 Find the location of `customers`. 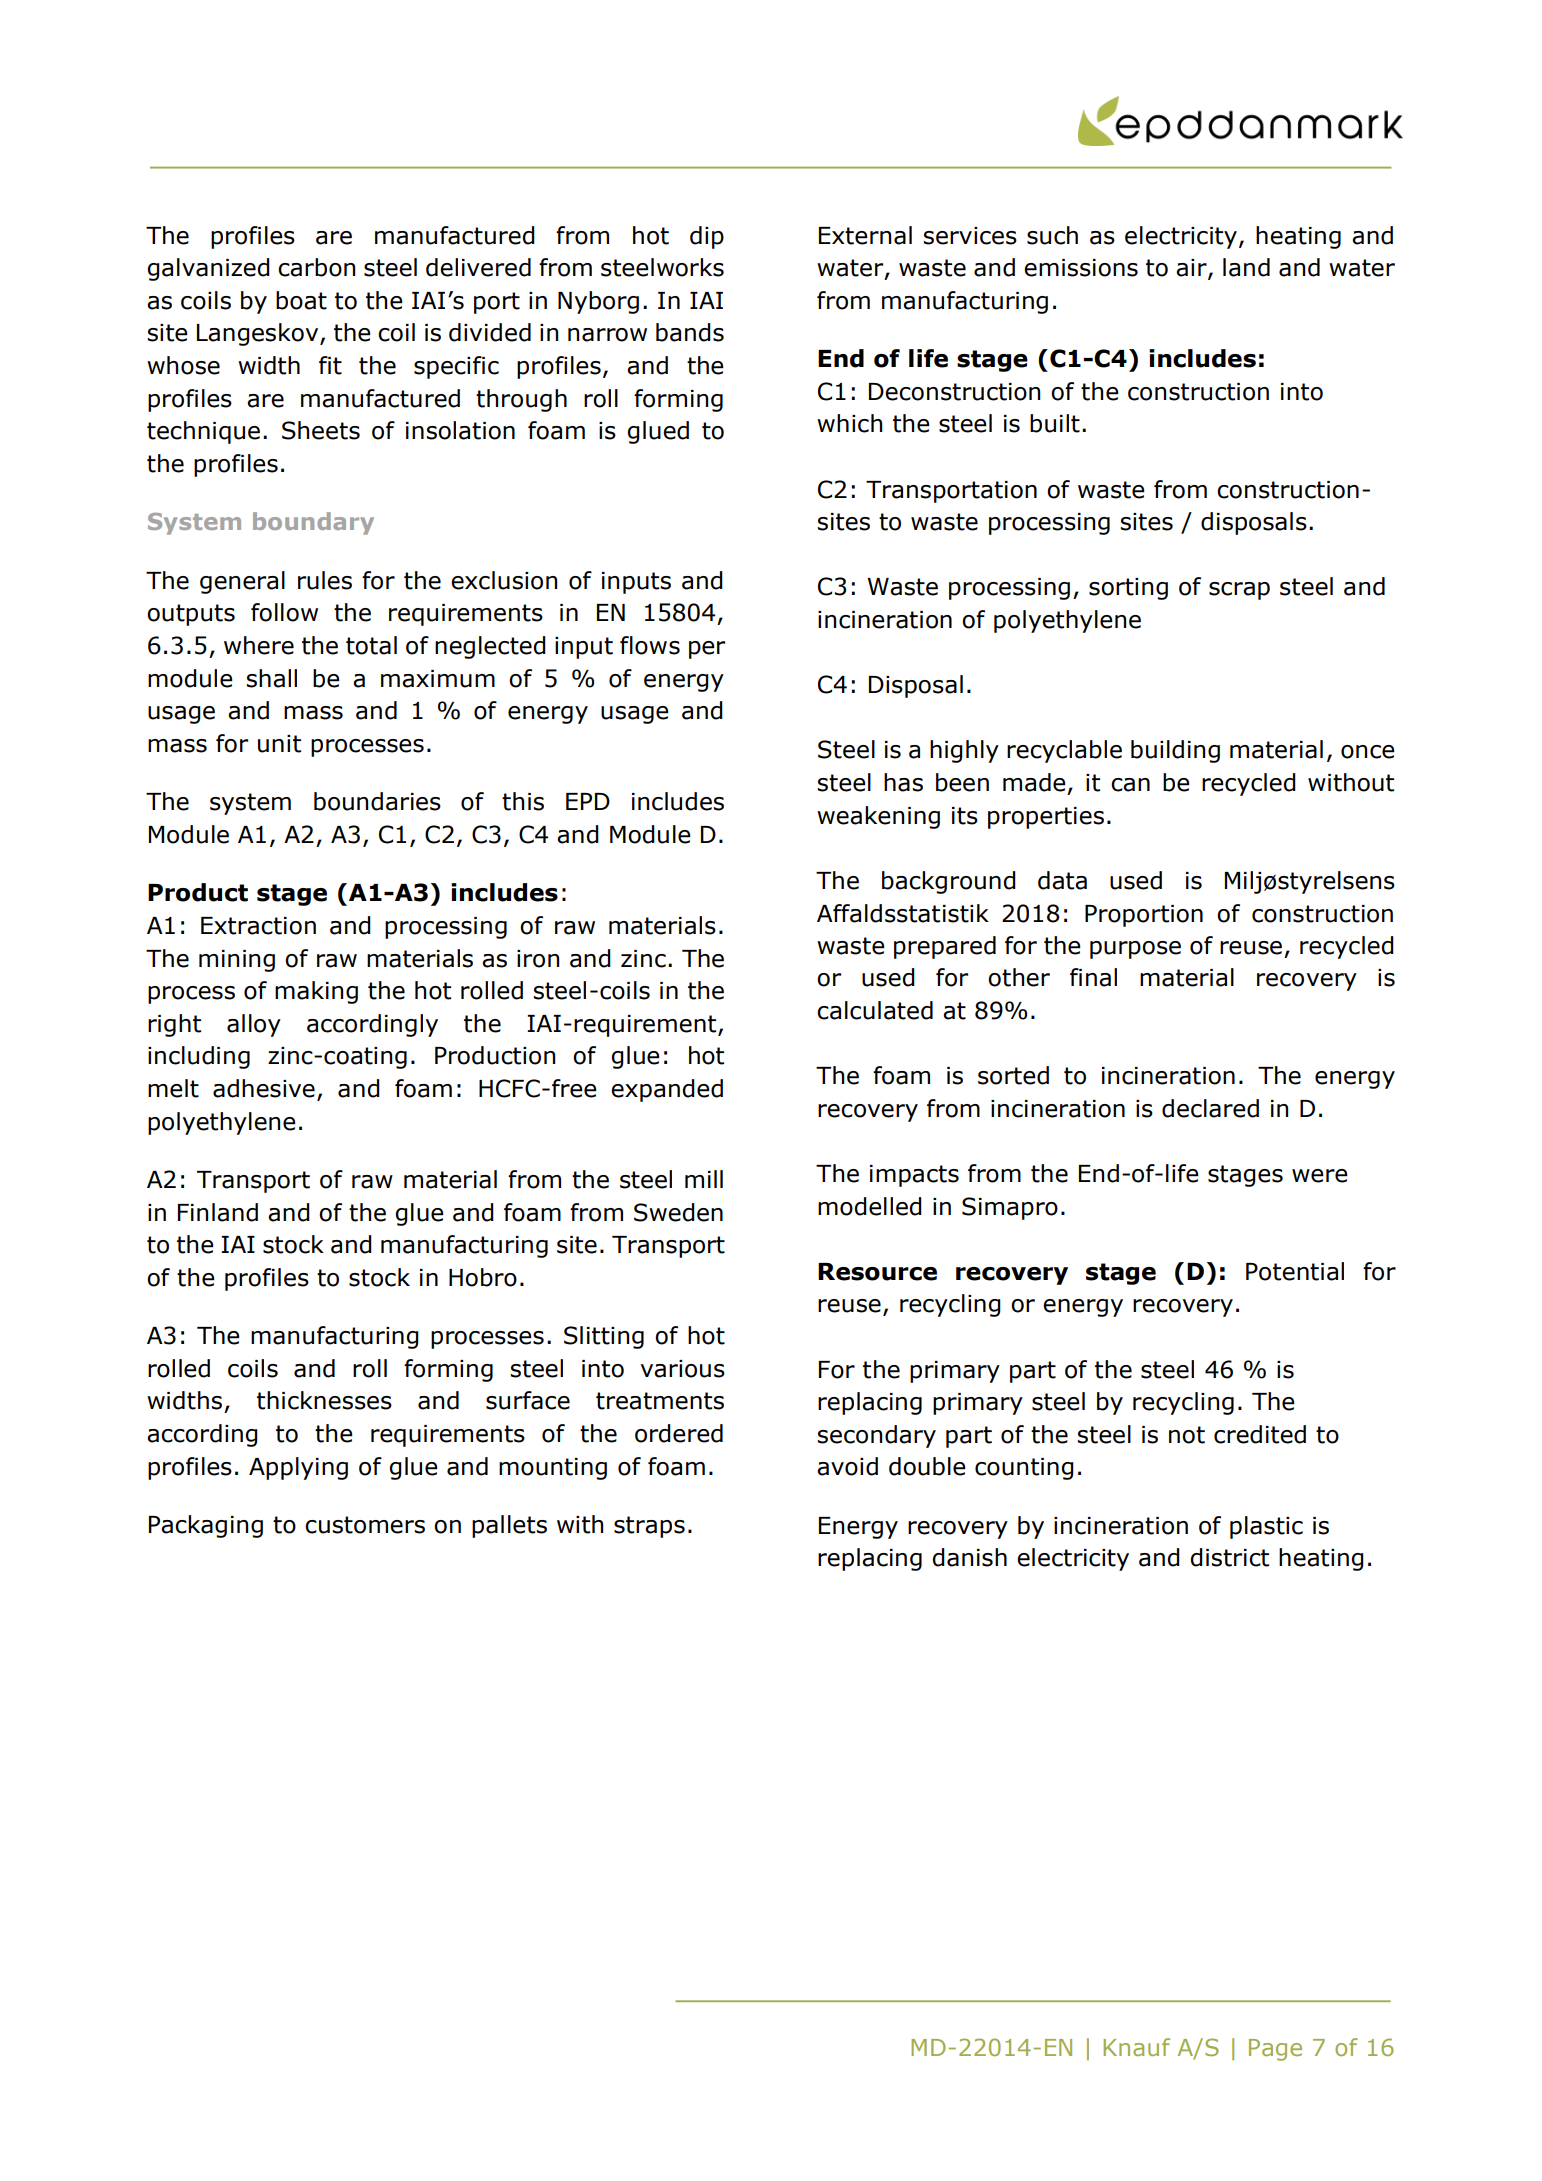

customers is located at coordinates (365, 1525).
